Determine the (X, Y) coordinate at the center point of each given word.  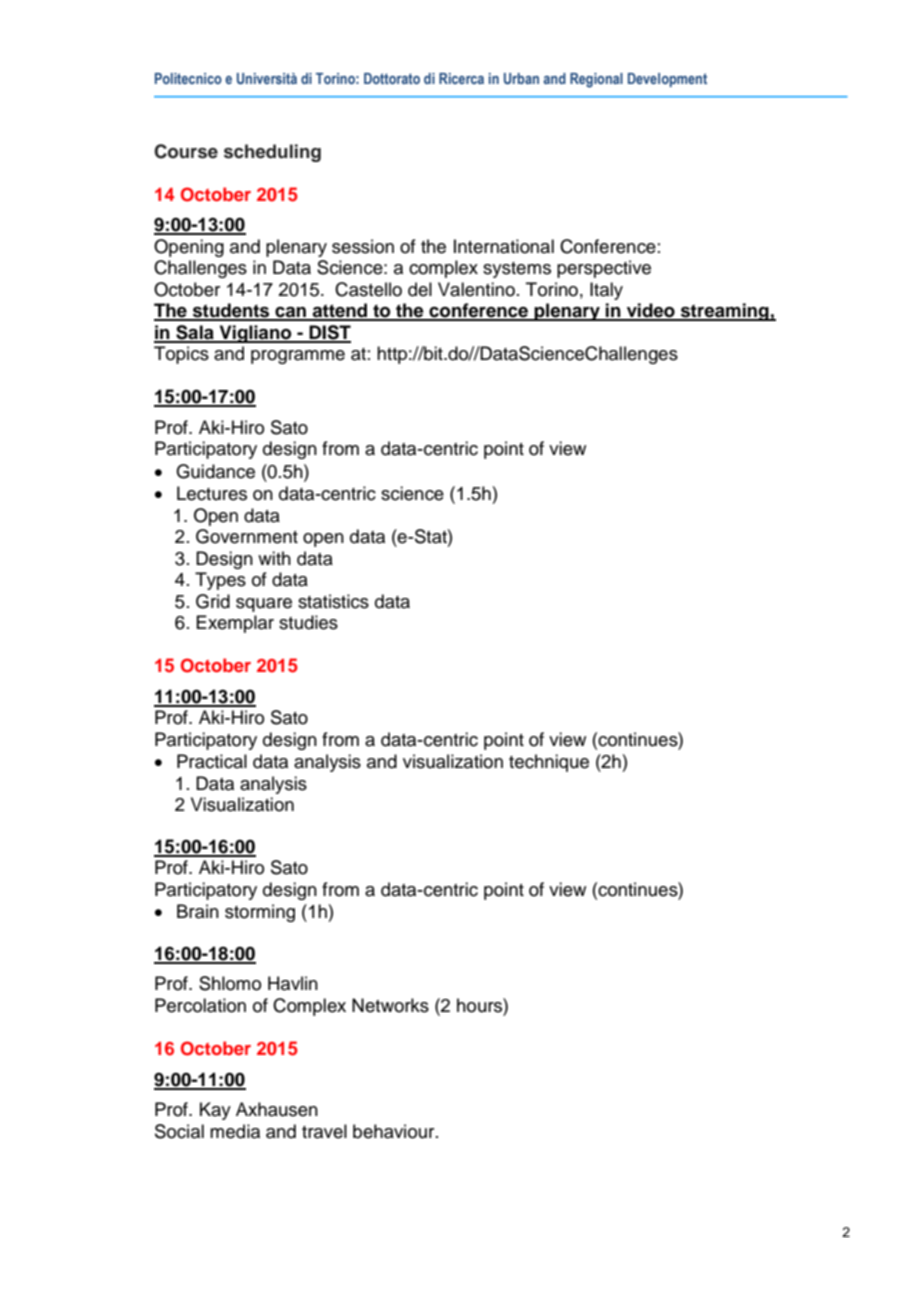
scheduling (272, 153)
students (231, 311)
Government (247, 536)
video (651, 311)
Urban (521, 78)
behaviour (395, 1131)
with (274, 558)
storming (260, 913)
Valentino (476, 289)
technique (549, 763)
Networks (390, 1005)
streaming (725, 312)
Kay (215, 1111)
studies (308, 622)
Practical (212, 761)
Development (667, 80)
